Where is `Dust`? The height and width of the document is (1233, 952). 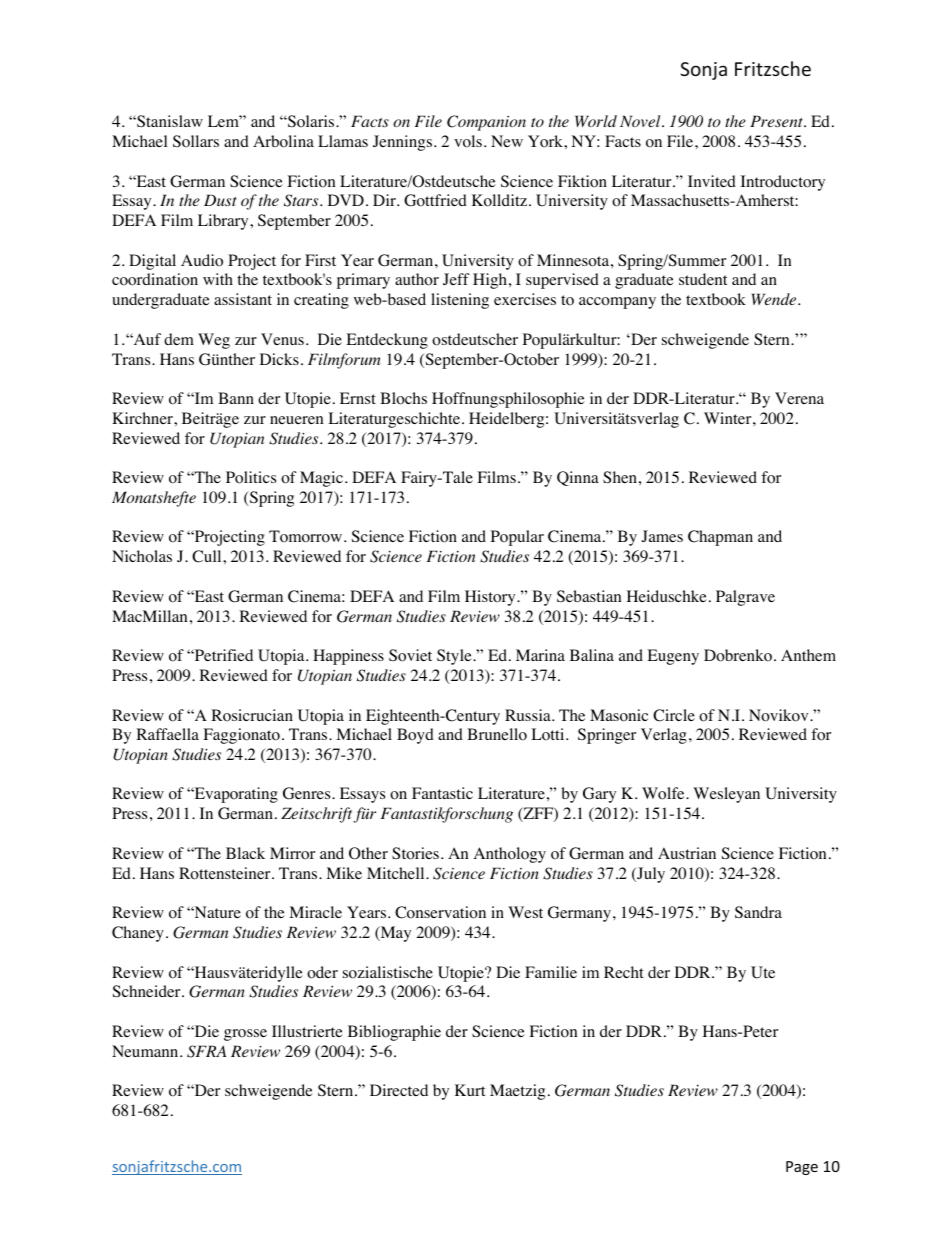
Dust is located at coordinates (220, 200).
